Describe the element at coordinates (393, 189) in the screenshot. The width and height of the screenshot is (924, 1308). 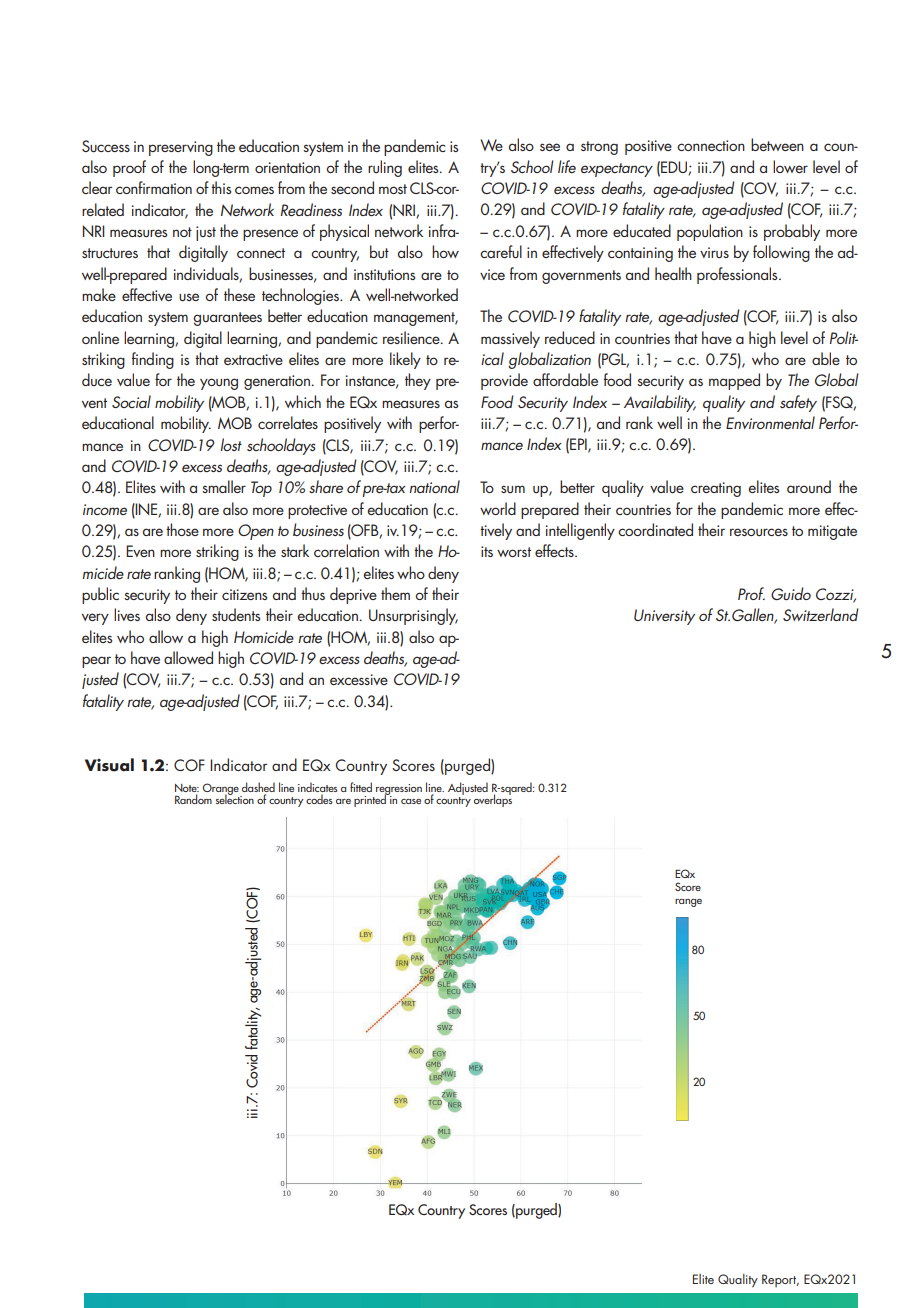
I see `most` at that location.
